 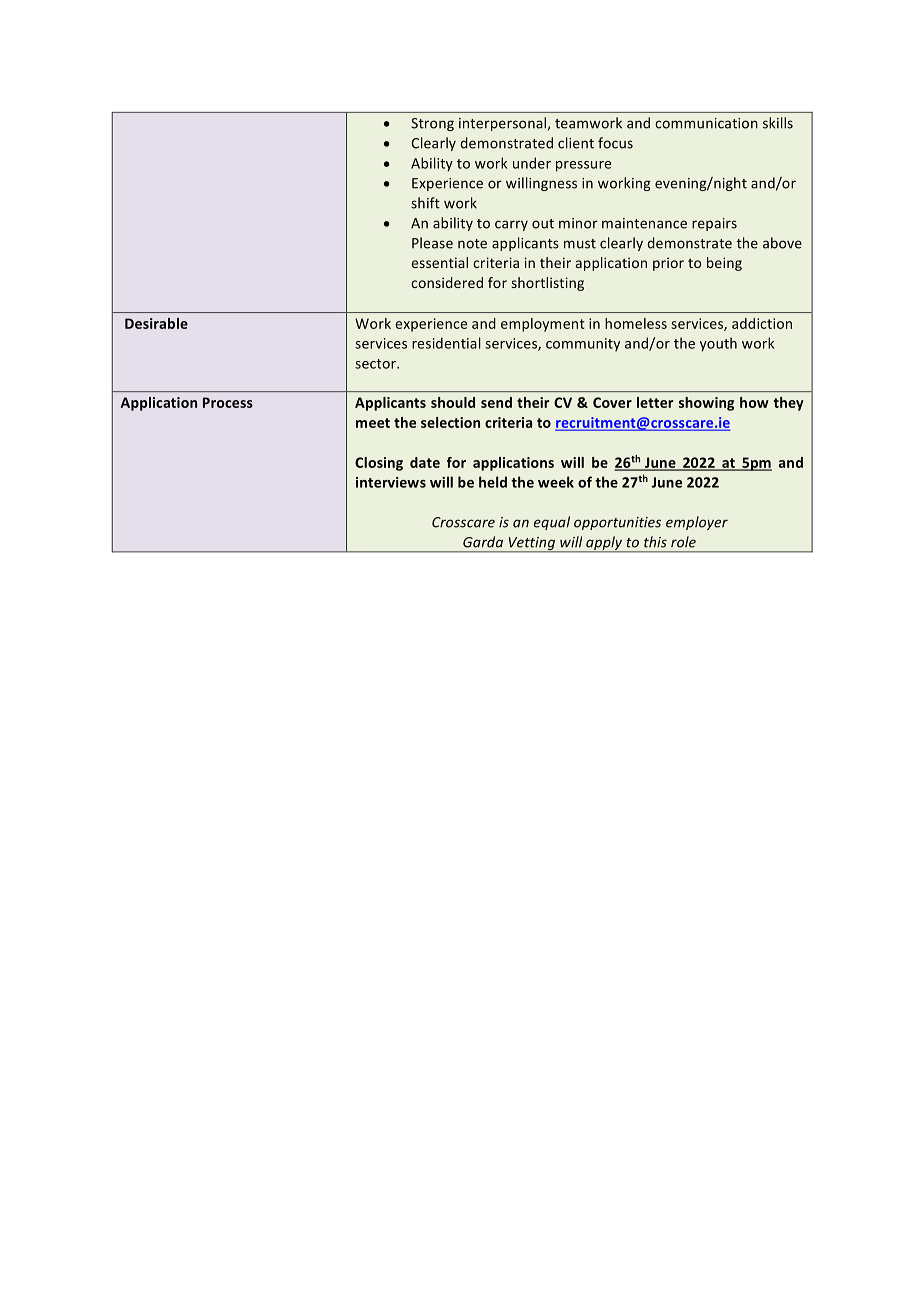 What do you see at coordinates (483, 542) in the screenshot?
I see `Garda` at bounding box center [483, 542].
